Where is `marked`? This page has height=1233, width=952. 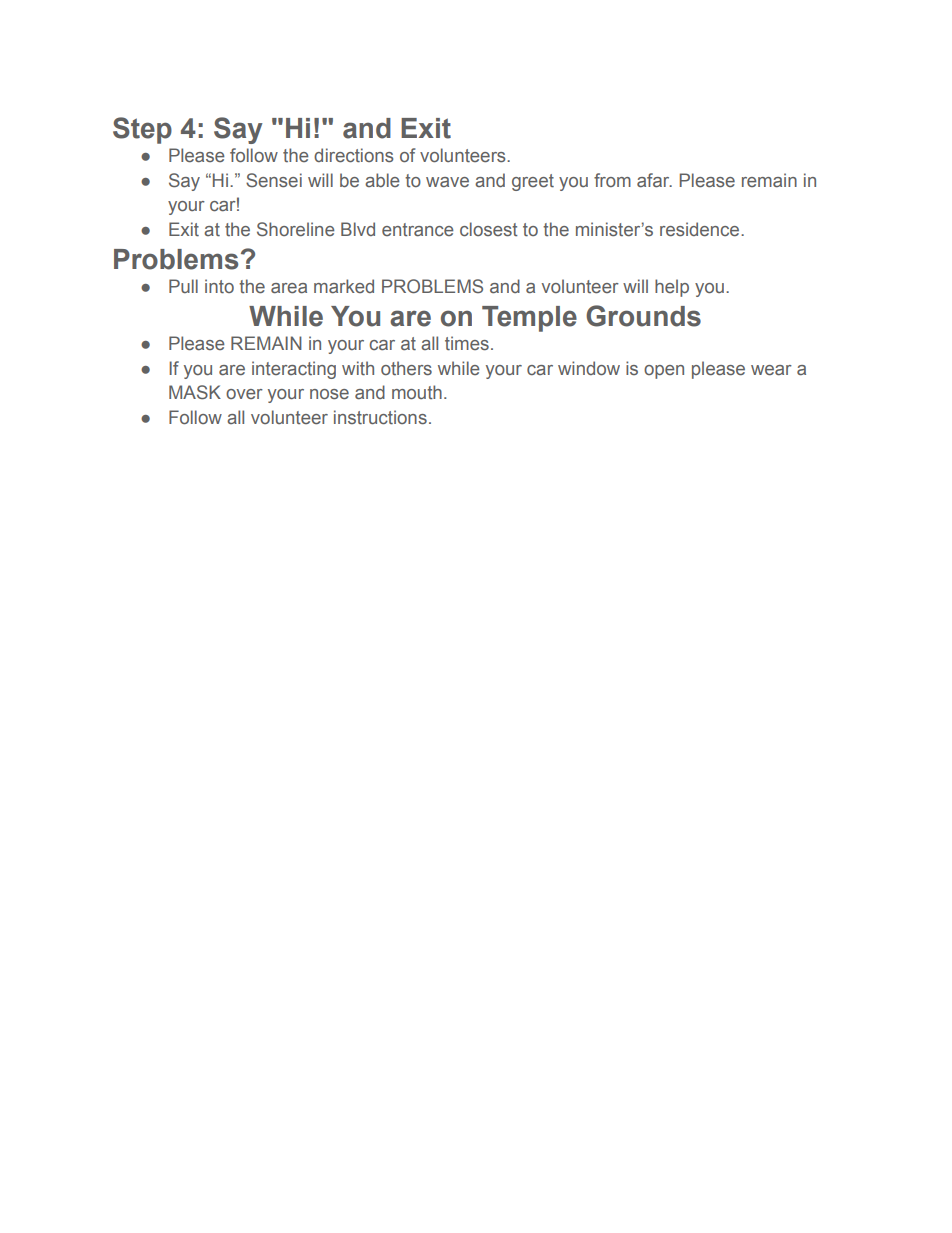 marked is located at coordinates (344, 286).
